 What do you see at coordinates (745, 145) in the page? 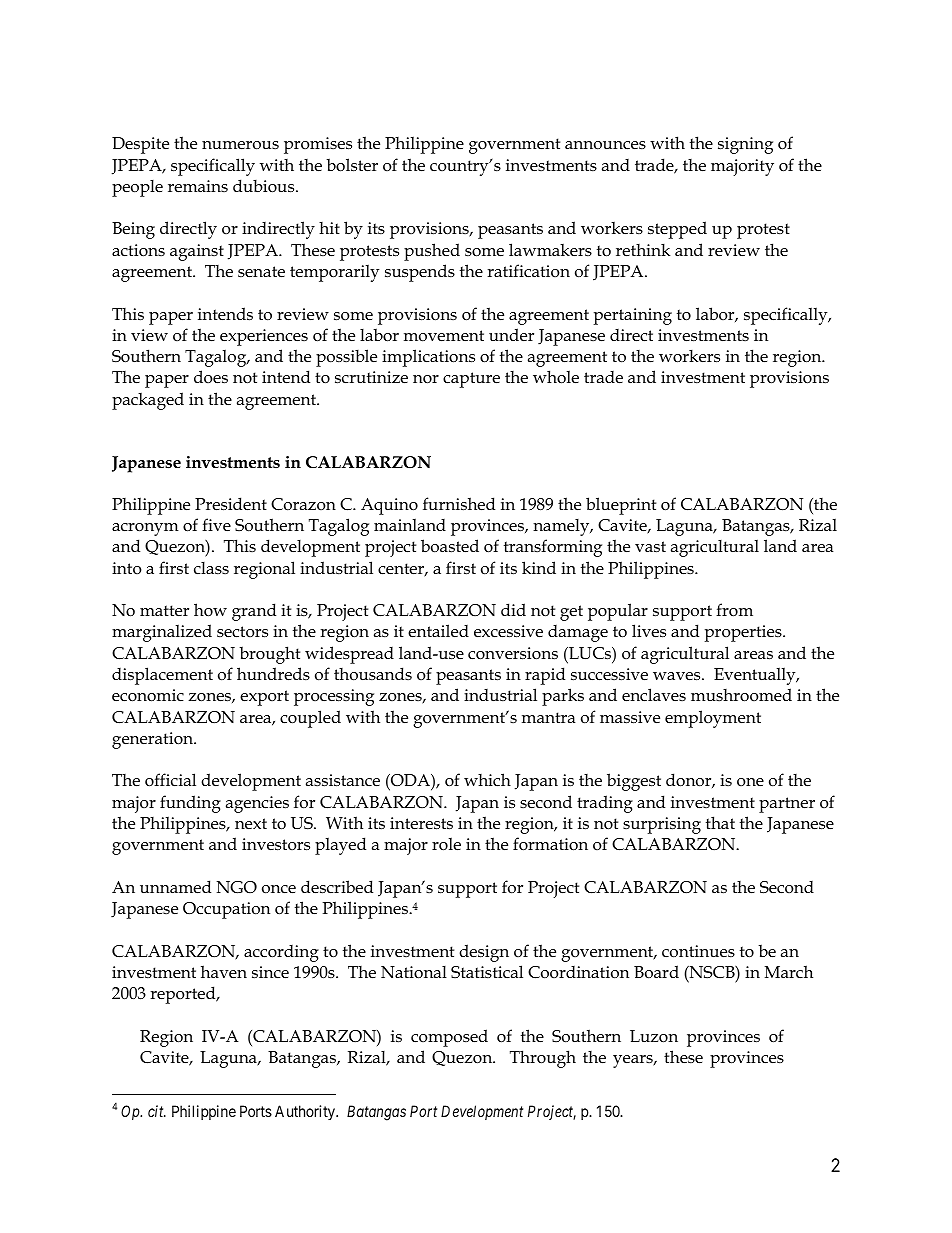
I see `signing` at bounding box center [745, 145].
